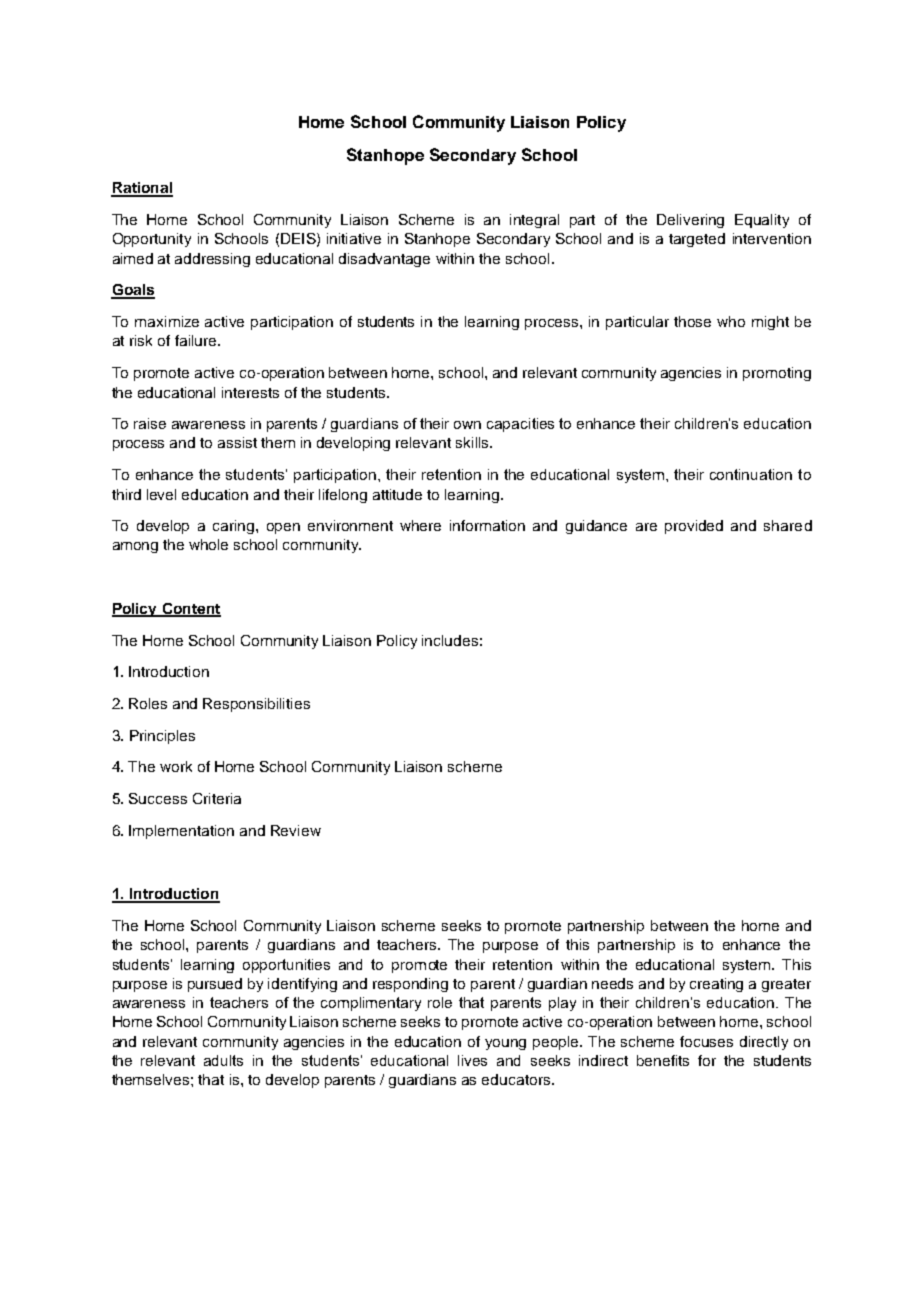 The image size is (924, 1308). I want to click on Content, so click(190, 609).
